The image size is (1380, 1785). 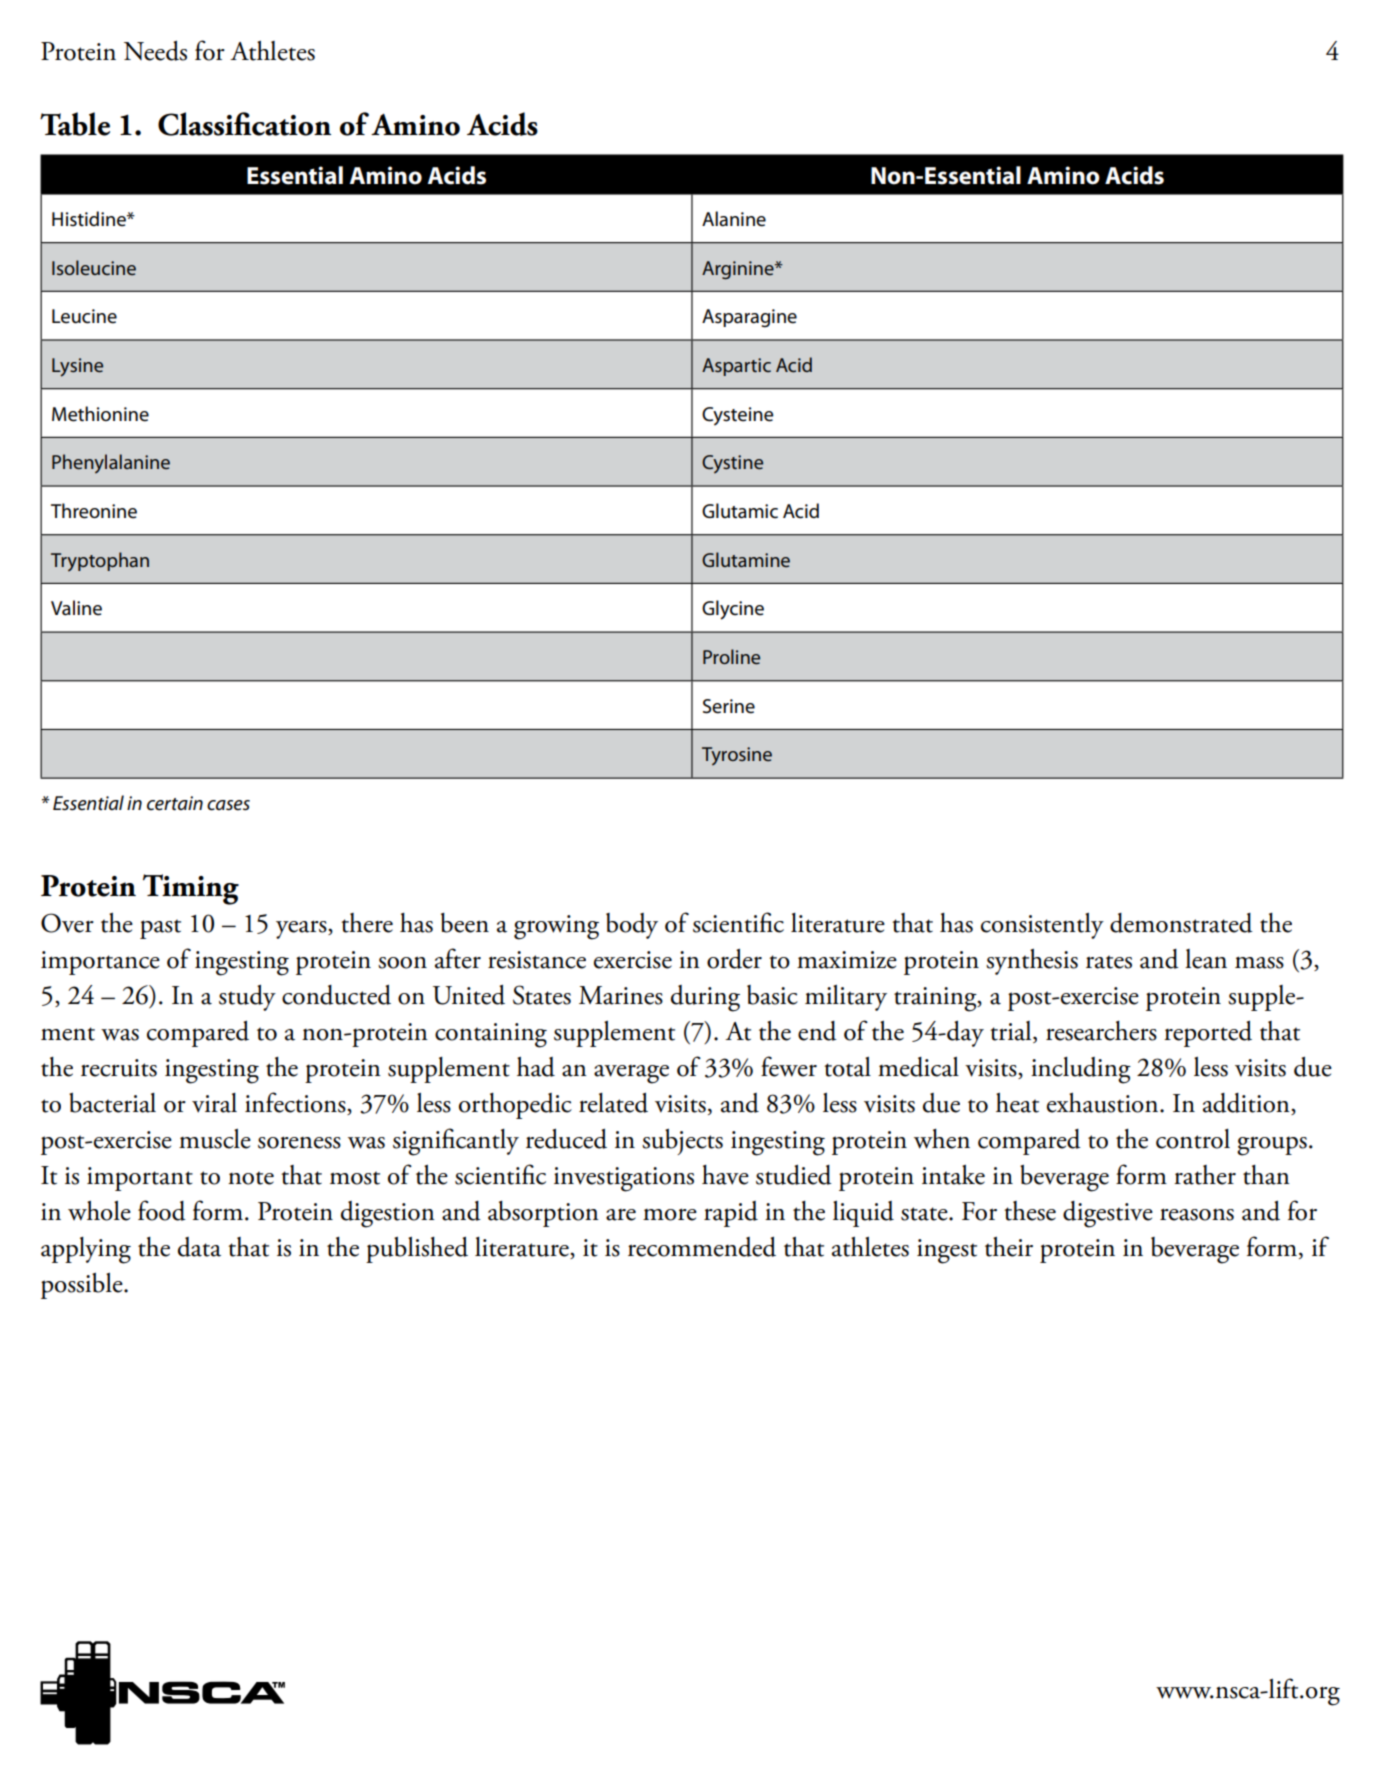 I want to click on Serine, so click(x=729, y=706).
